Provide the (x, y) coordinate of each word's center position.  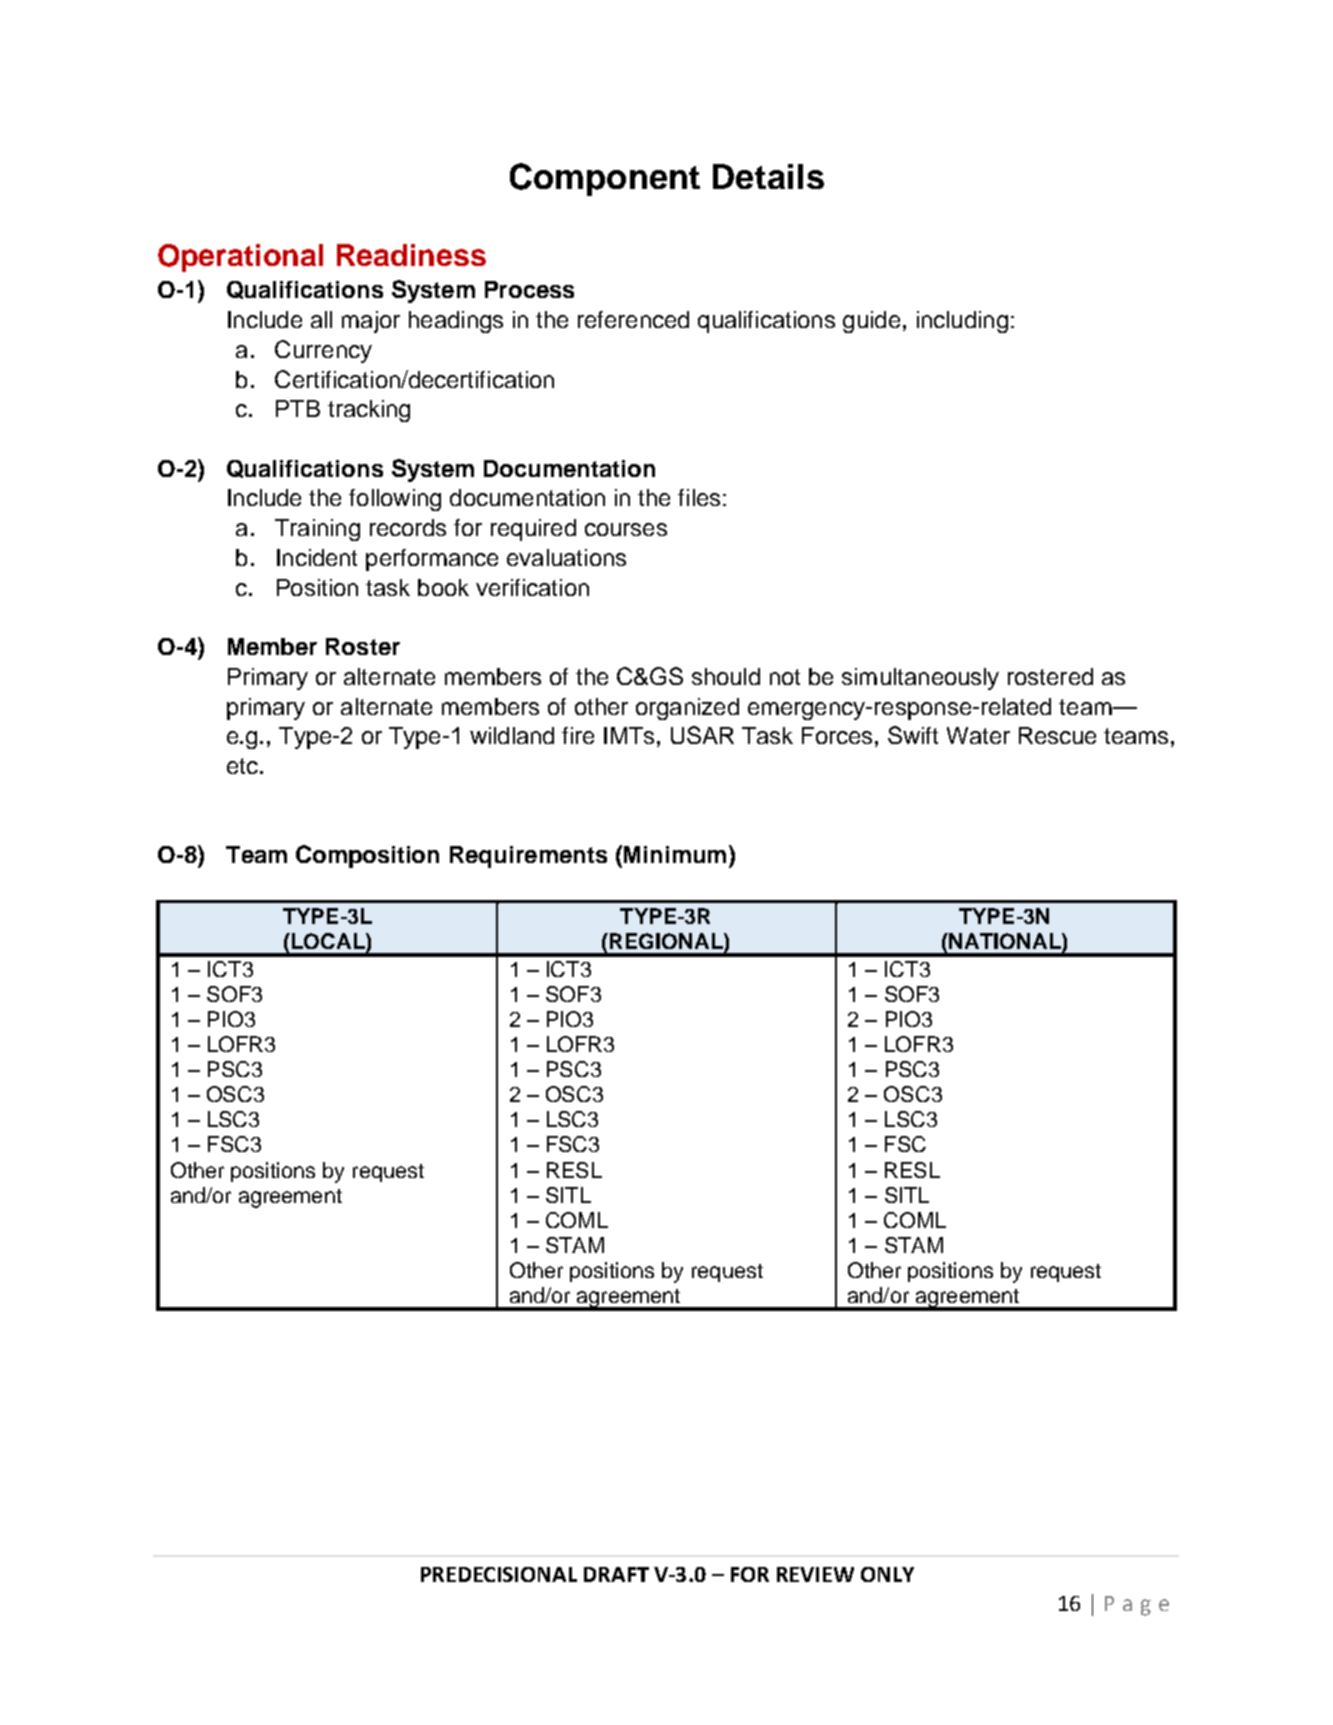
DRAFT (616, 1574)
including (962, 322)
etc (242, 766)
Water (978, 735)
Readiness (411, 255)
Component (605, 179)
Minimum (675, 854)
